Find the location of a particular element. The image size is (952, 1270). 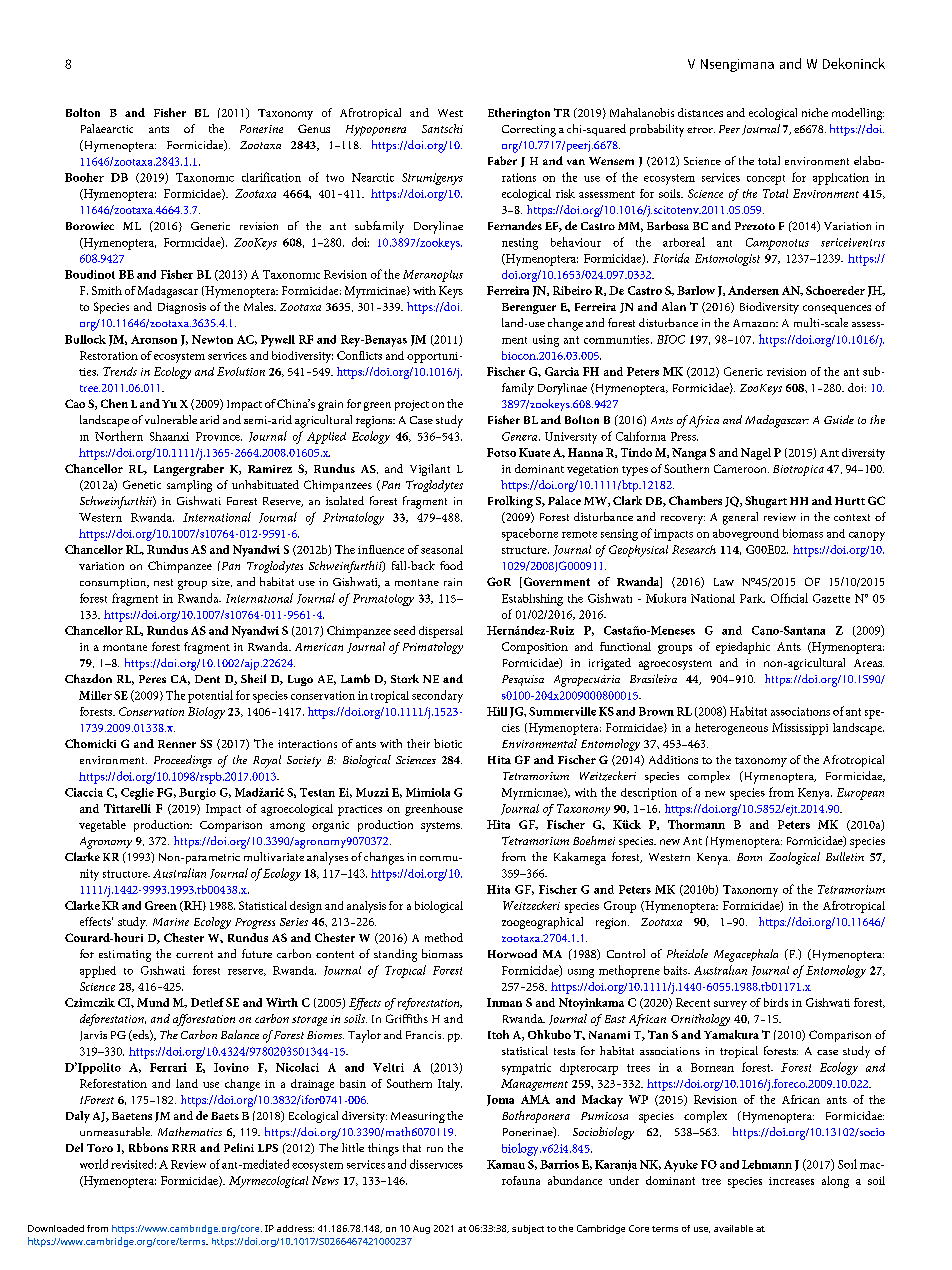

Peres is located at coordinates (152, 679).
